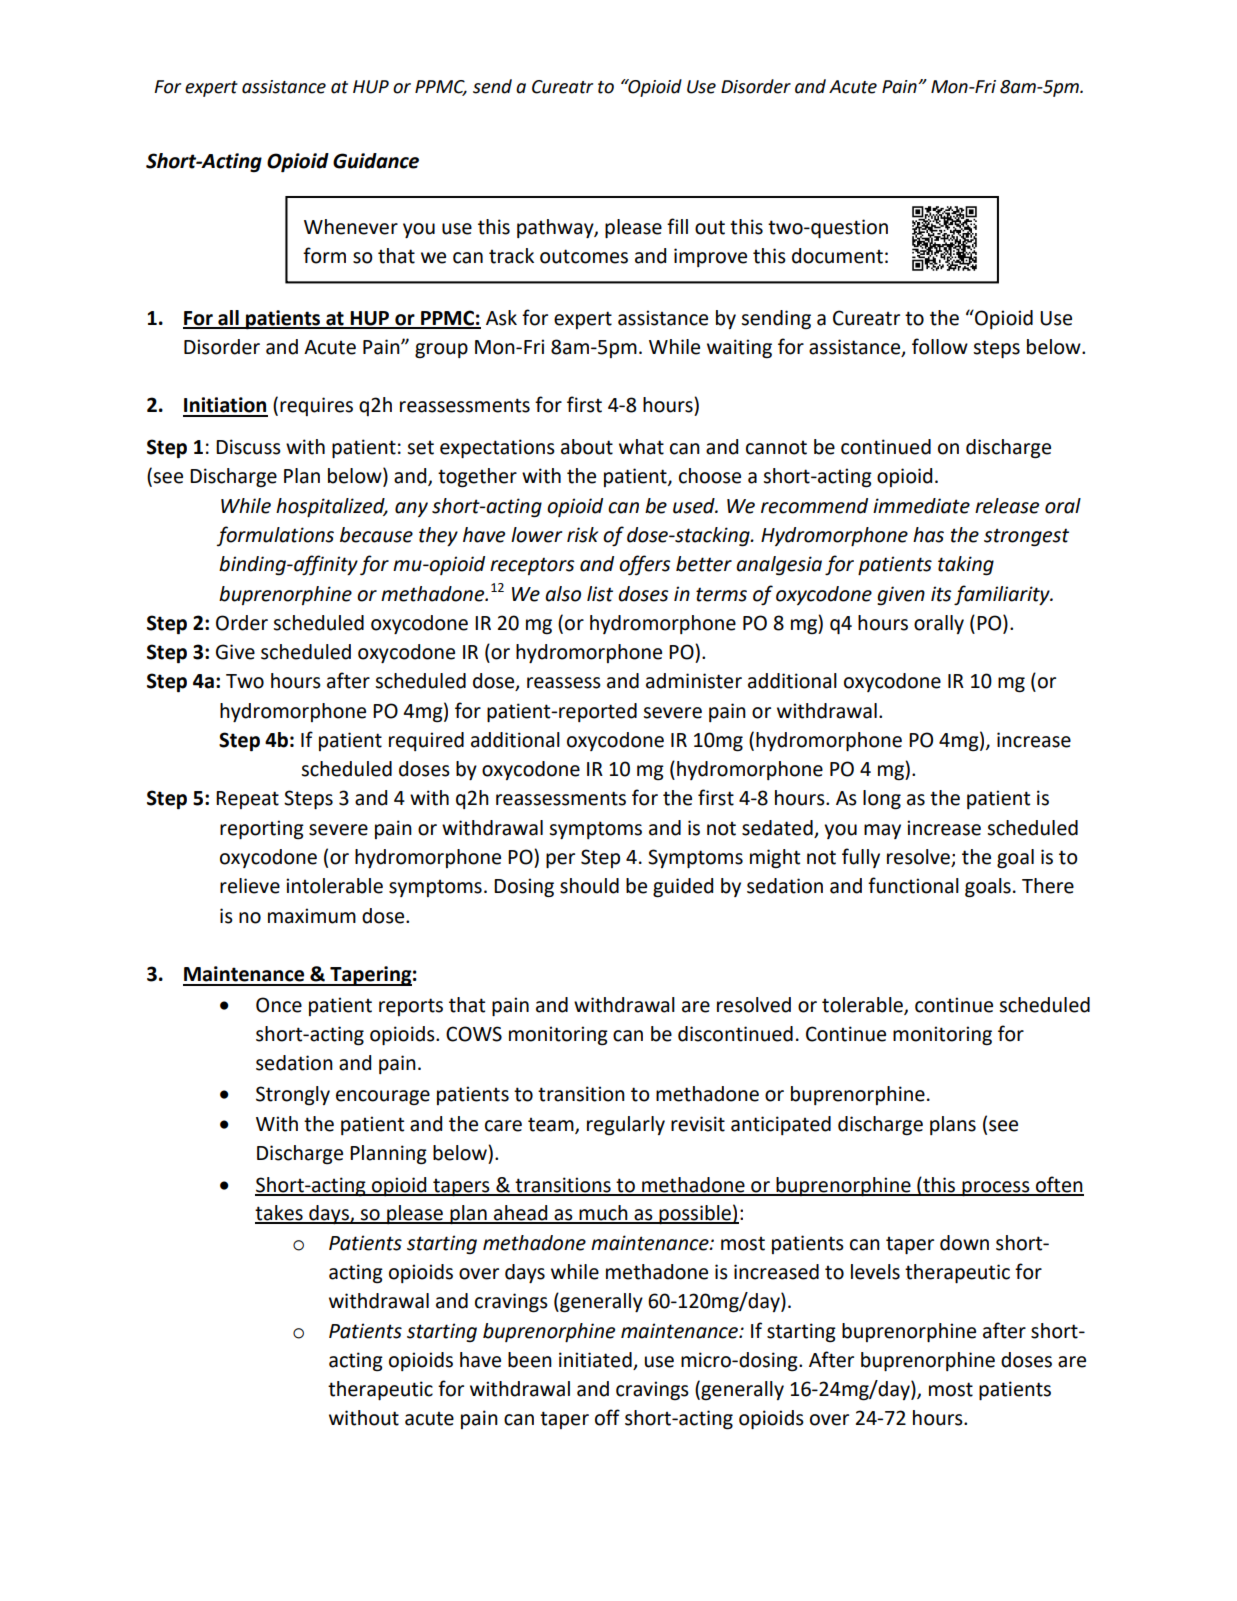 The height and width of the screenshot is (1601, 1237). What do you see at coordinates (376, 535) in the screenshot?
I see `because` at bounding box center [376, 535].
